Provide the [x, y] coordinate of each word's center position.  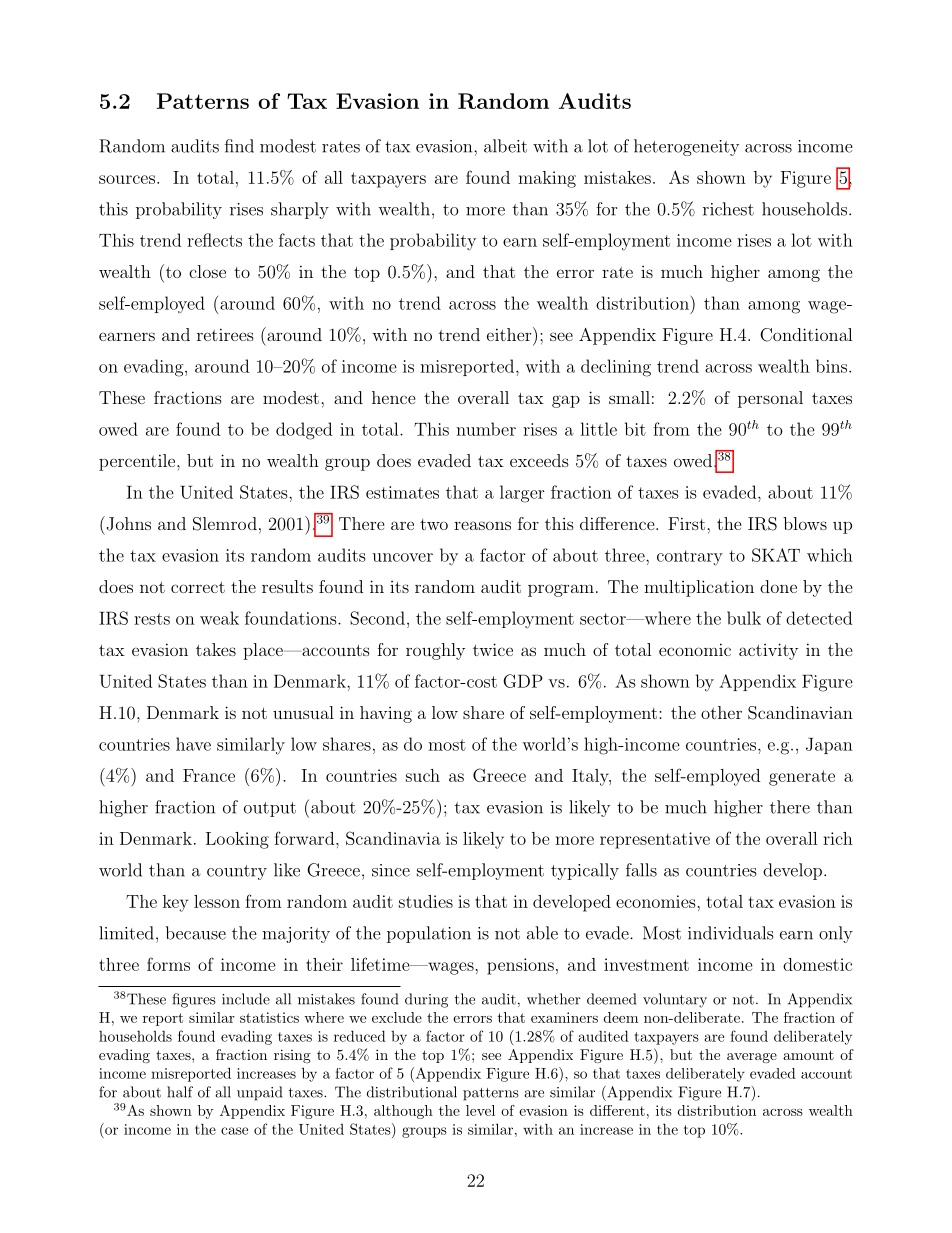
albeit [505, 146]
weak [219, 618]
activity [768, 651]
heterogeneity [686, 147]
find [239, 146]
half [180, 1092]
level [480, 1110]
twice [493, 649]
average [752, 1058]
